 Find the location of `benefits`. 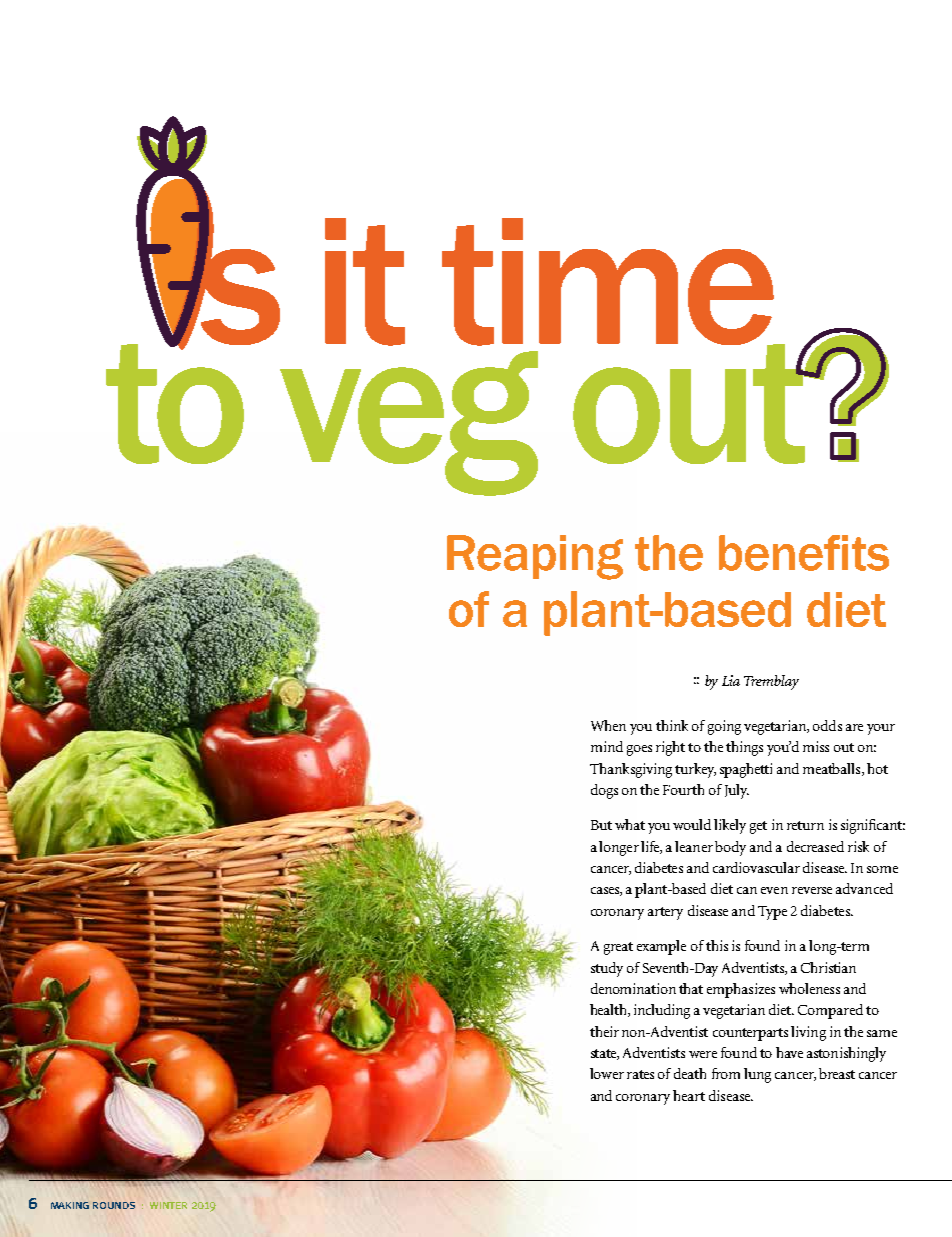

benefits is located at coordinates (804, 553).
